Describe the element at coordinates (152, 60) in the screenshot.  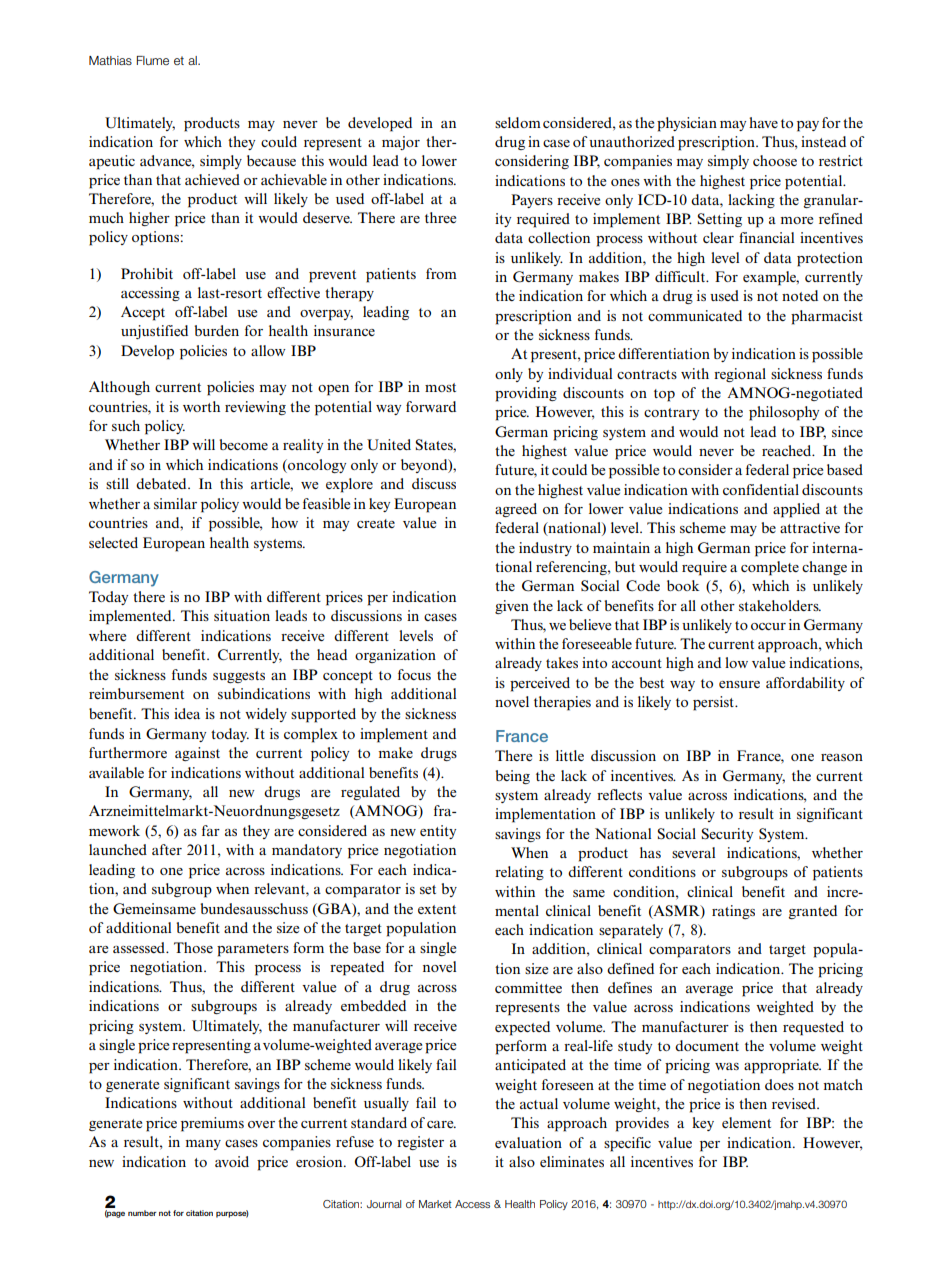
I see `Flume` at that location.
